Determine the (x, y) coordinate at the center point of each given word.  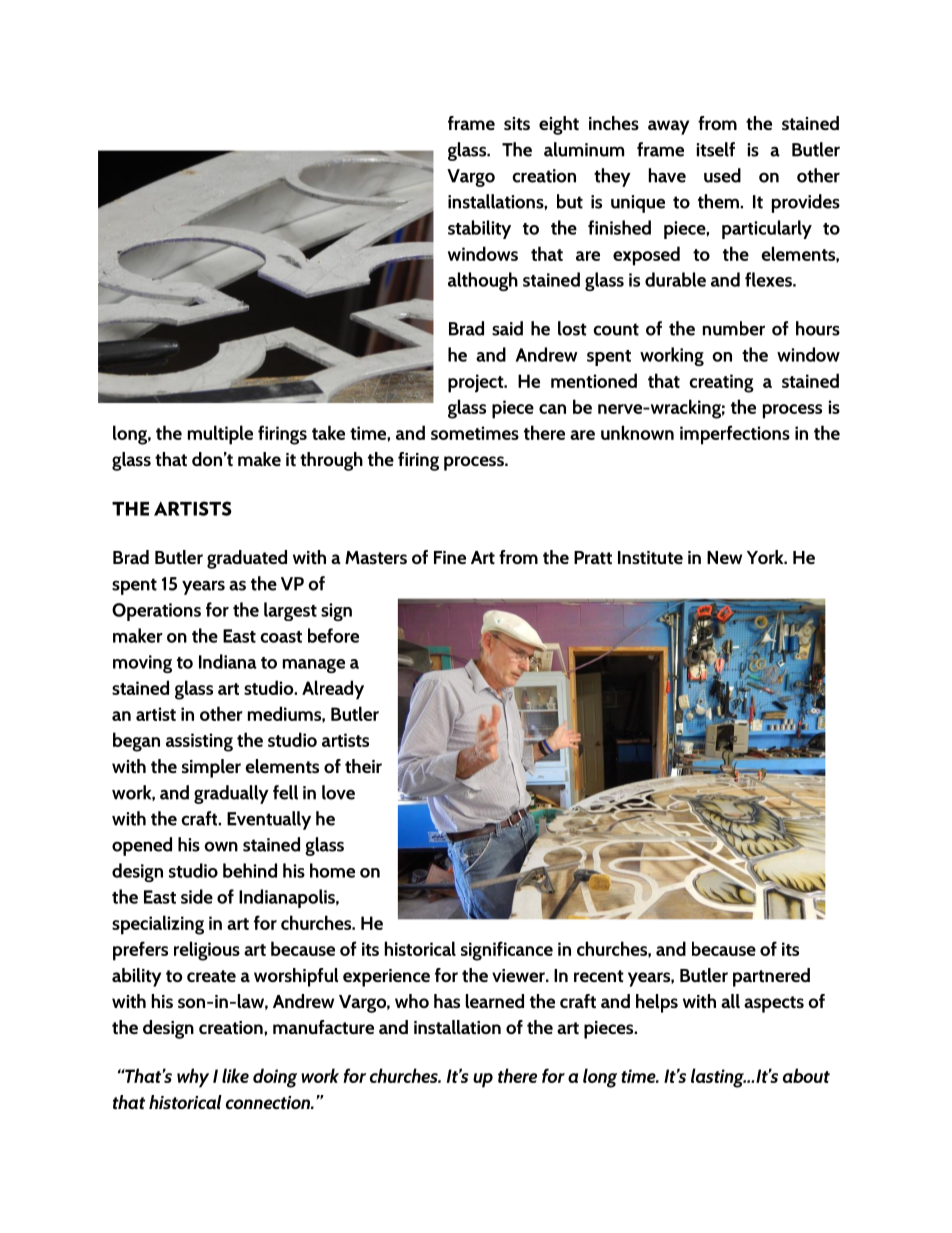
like (235, 1075)
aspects (774, 1004)
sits (517, 123)
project (477, 383)
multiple (220, 435)
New (724, 557)
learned (495, 1001)
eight (559, 125)
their (363, 766)
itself (716, 149)
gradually (231, 794)
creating (721, 383)
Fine (450, 557)
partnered (771, 977)
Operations (156, 612)
